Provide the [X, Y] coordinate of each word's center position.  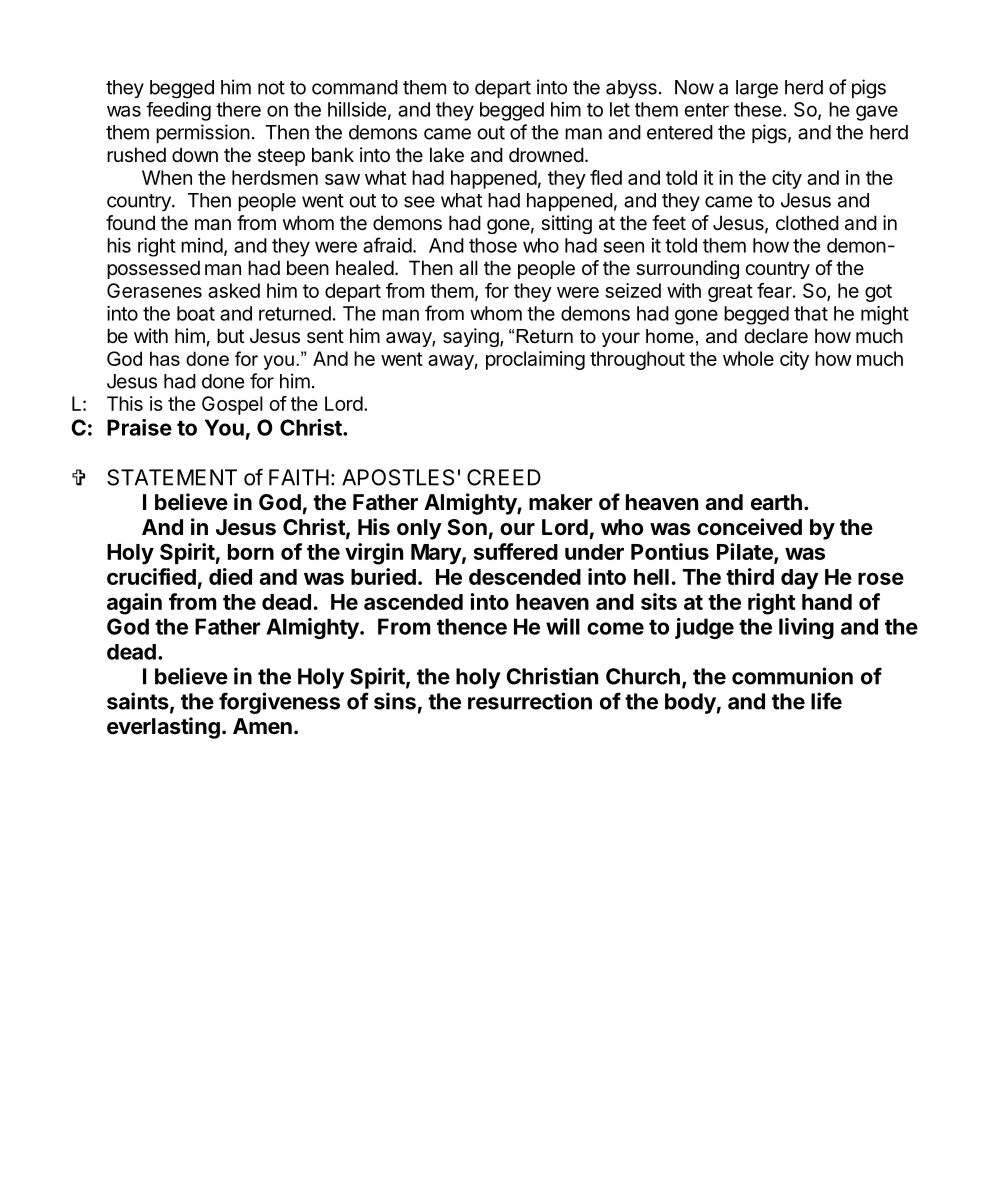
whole [748, 358]
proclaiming [535, 360]
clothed [807, 222]
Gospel [232, 405]
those [493, 245]
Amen [262, 726]
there [238, 109]
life [826, 701]
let [620, 109]
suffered [516, 551]
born [251, 552]
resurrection [530, 701]
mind [202, 245]
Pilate [746, 553]
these [759, 109]
